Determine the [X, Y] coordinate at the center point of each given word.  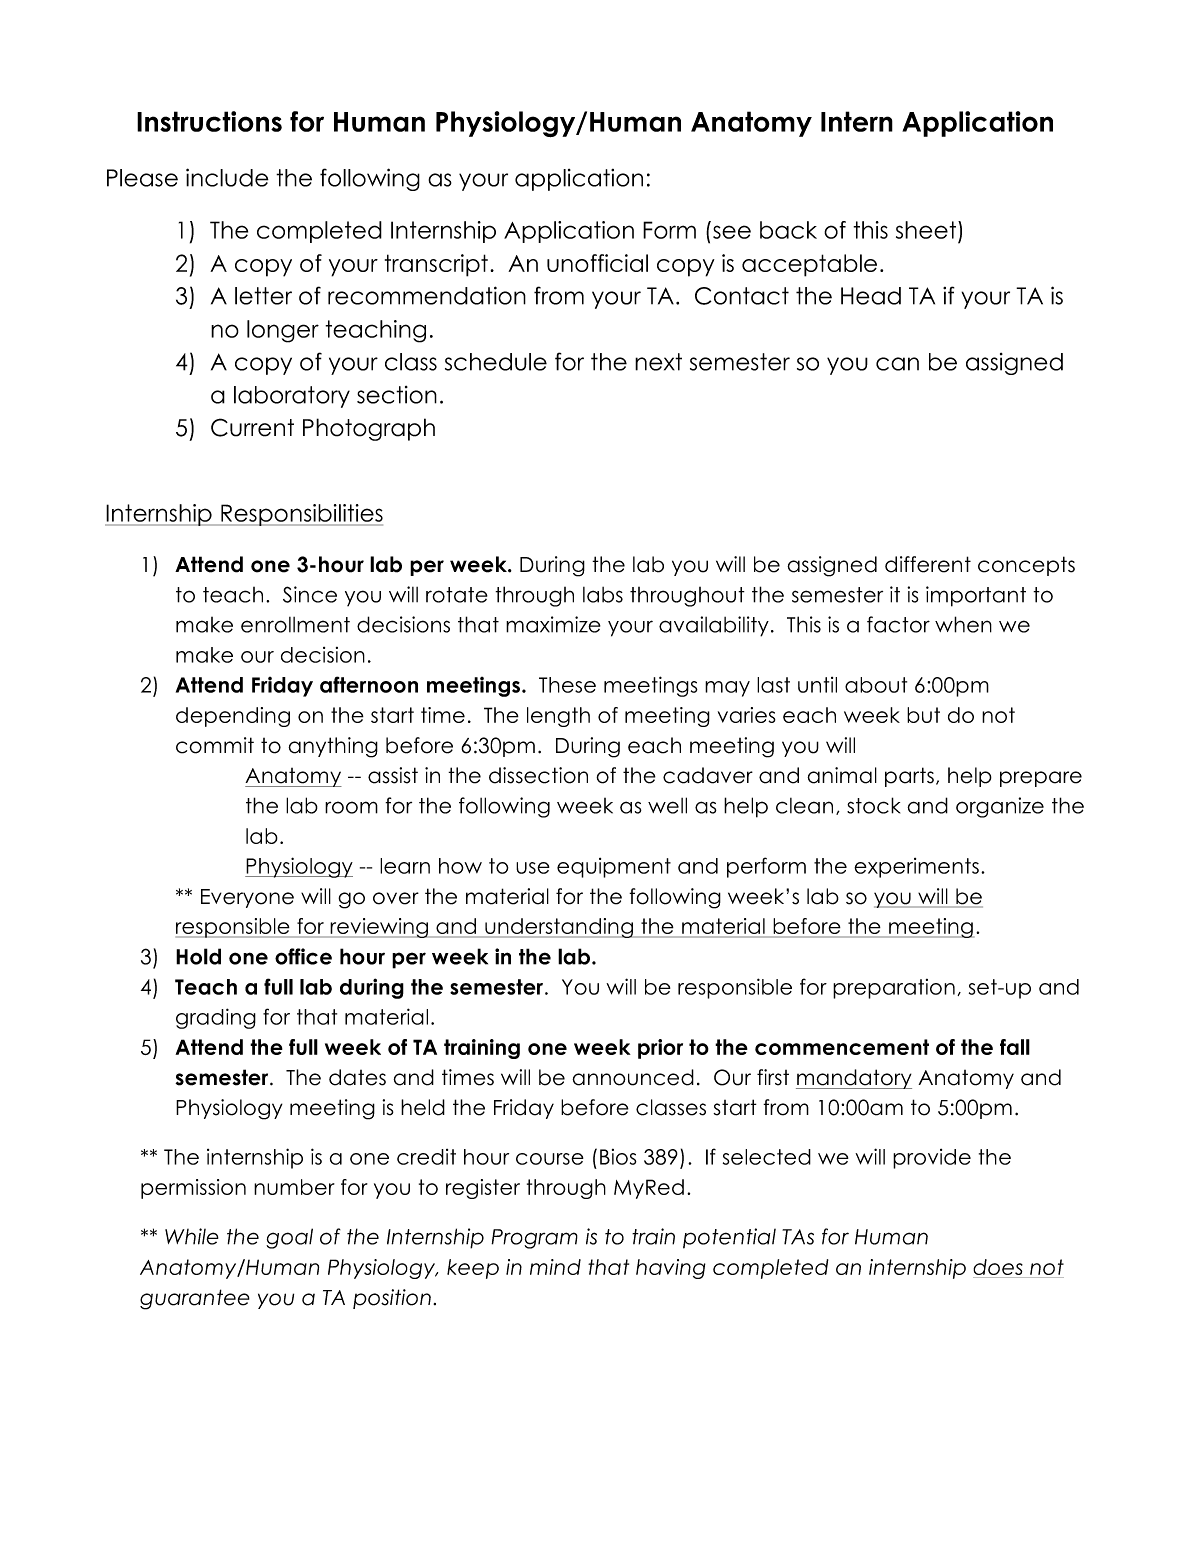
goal [289, 1238]
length [558, 717]
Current [252, 427]
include [227, 177]
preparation [894, 989]
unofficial [597, 263]
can [897, 364]
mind [555, 1267]
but [923, 715]
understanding [559, 928]
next [658, 362]
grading [216, 1018]
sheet [927, 230]
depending [233, 717]
